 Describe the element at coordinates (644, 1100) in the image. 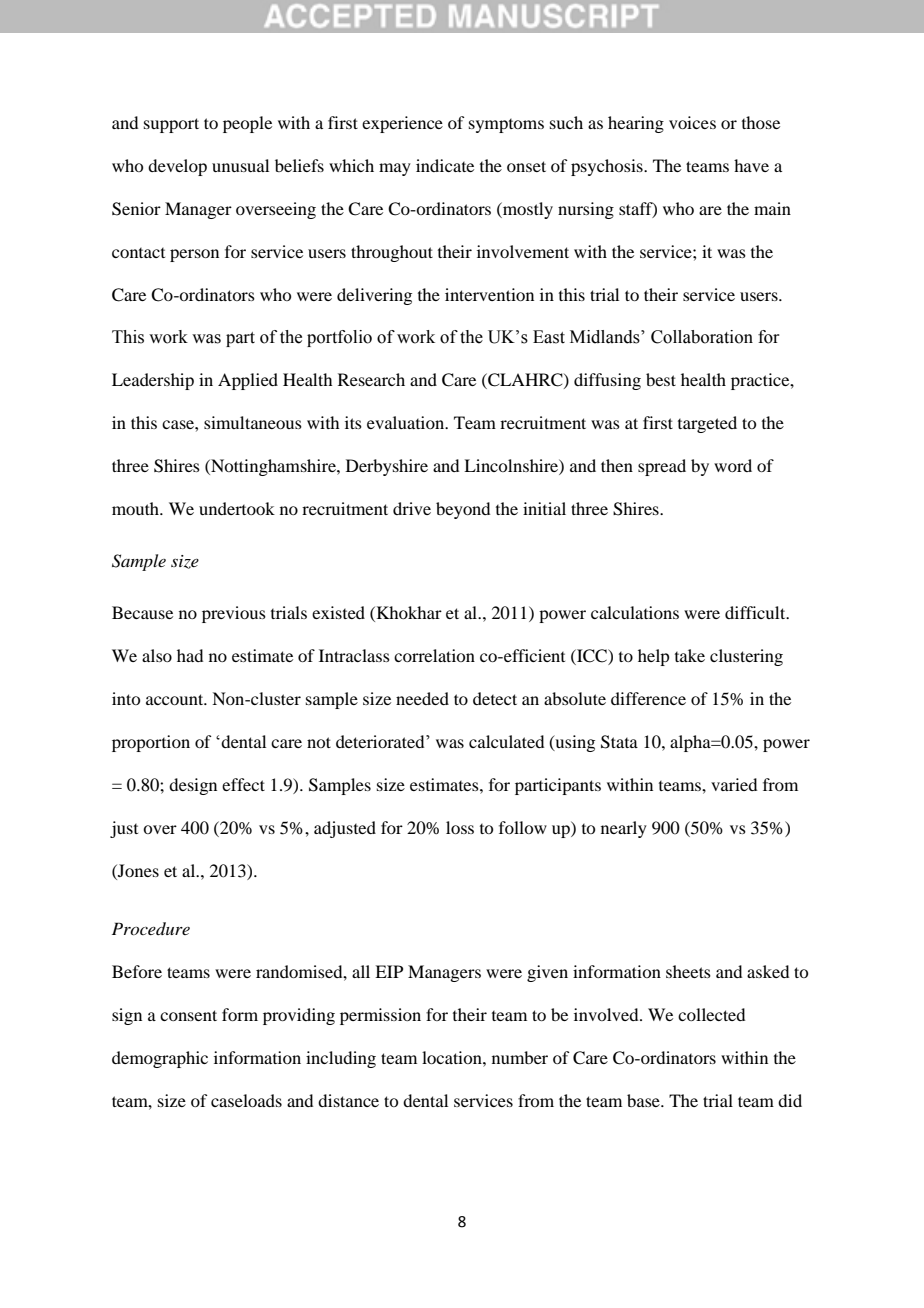

I see `base` at that location.
